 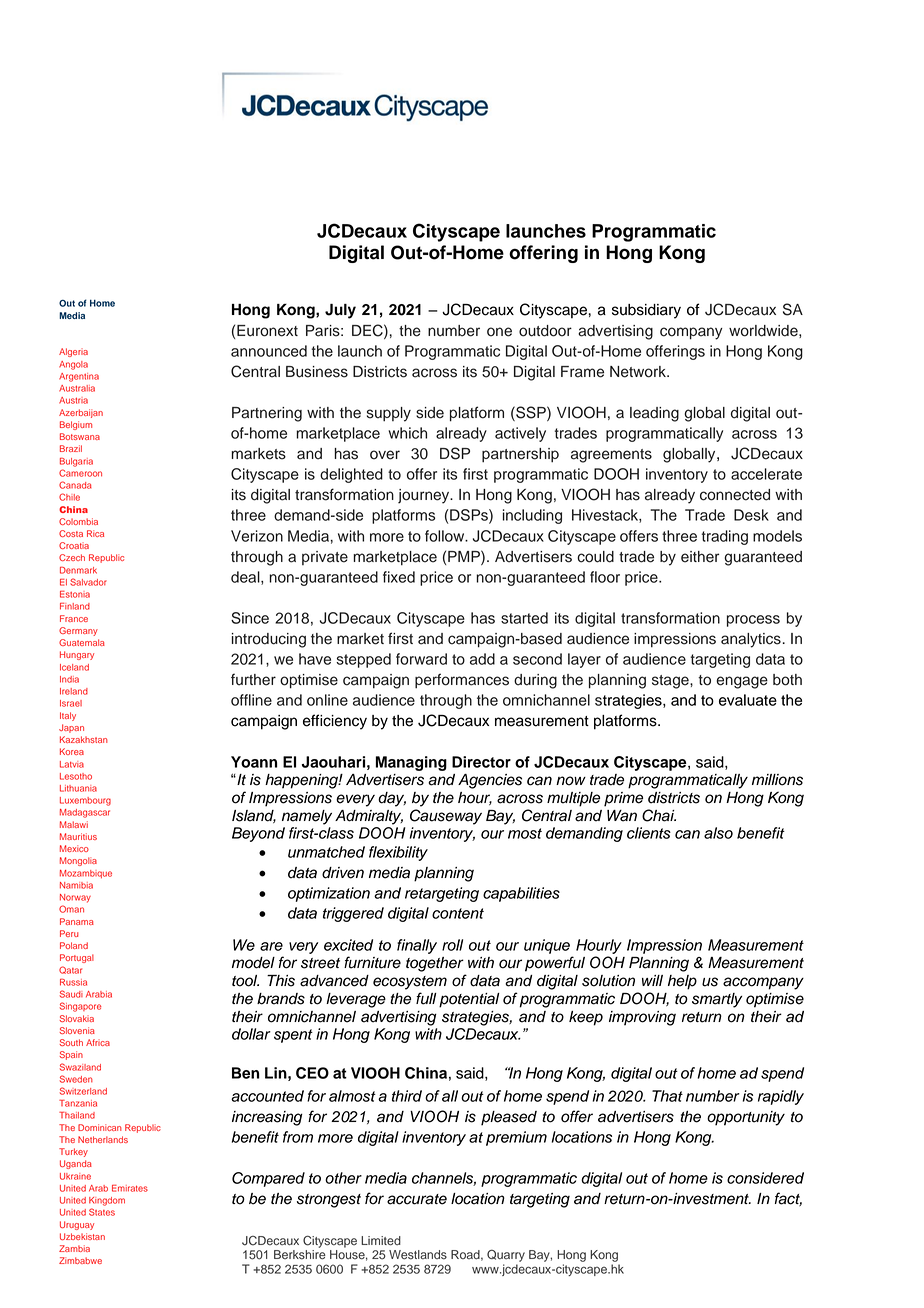 What do you see at coordinates (340, 311) in the image?
I see `July` at bounding box center [340, 311].
